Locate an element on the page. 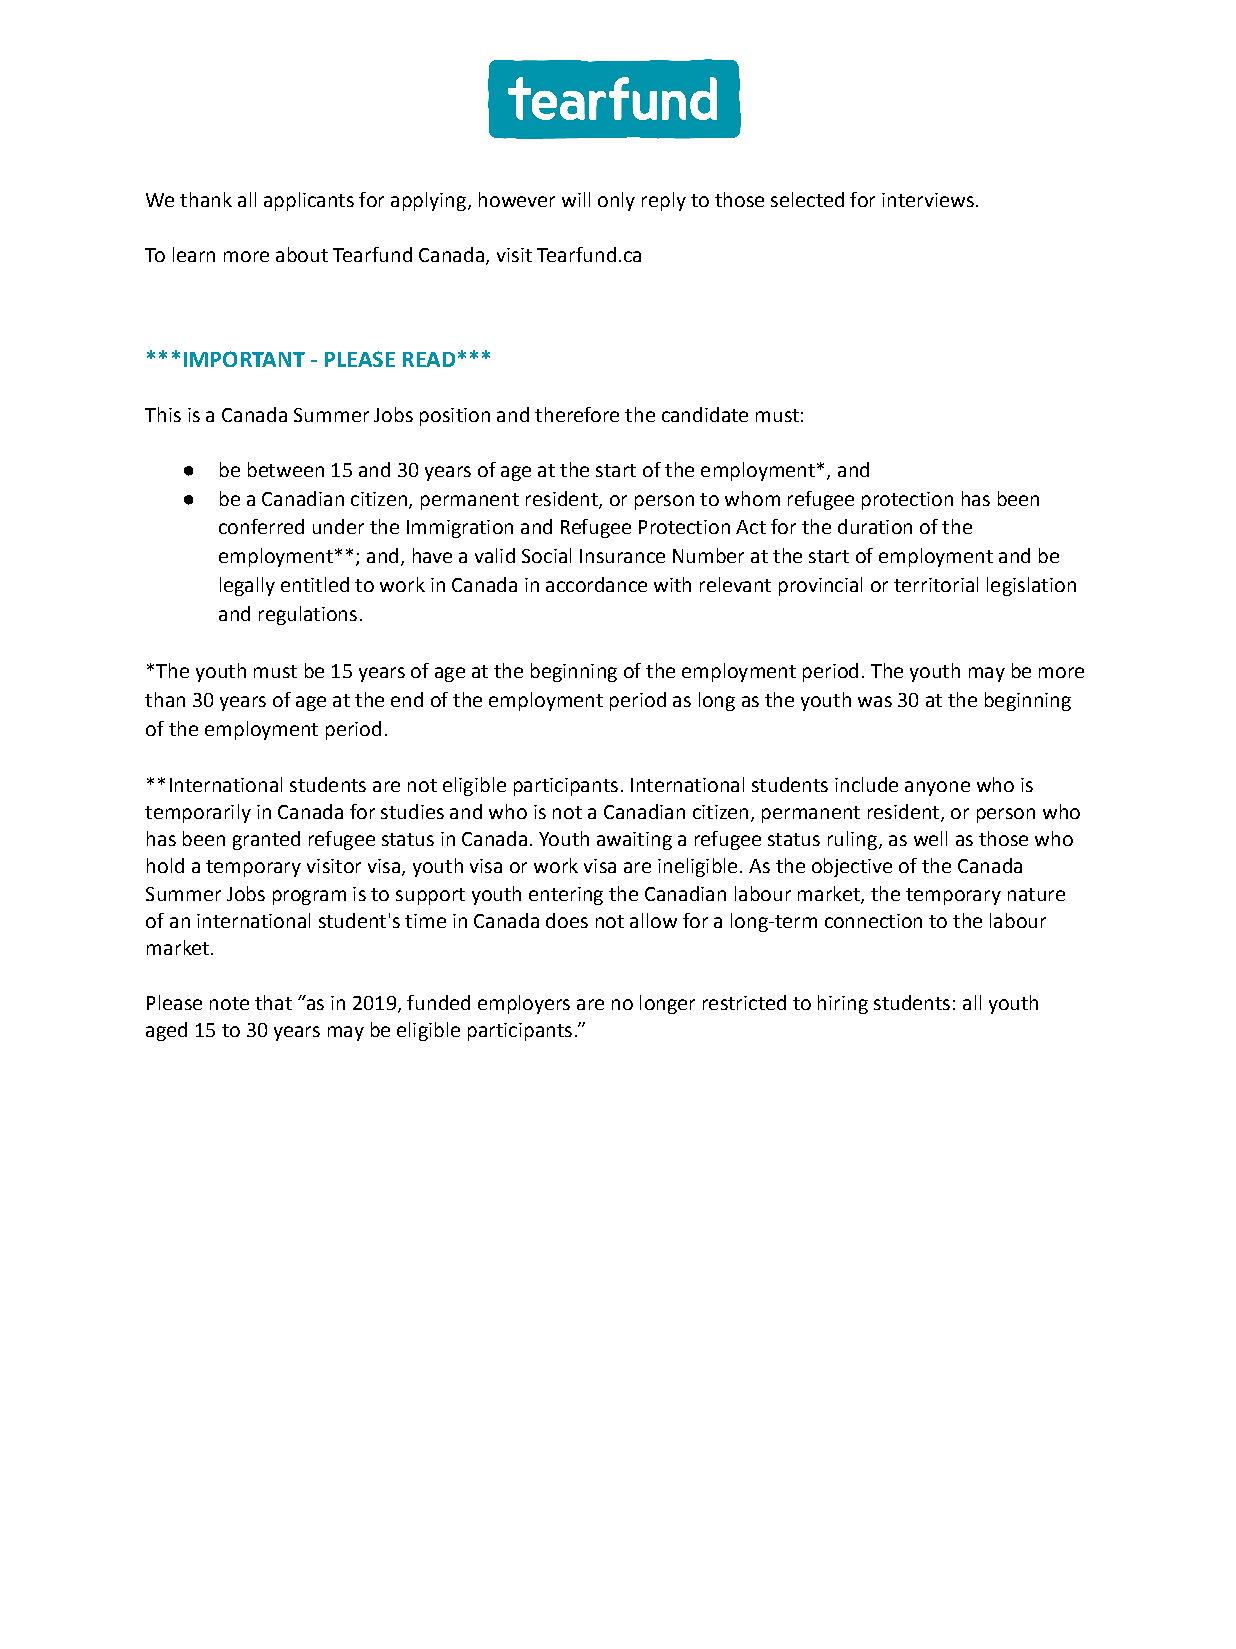 This page has width=1236, height=1649. interviews is located at coordinates (928, 200).
